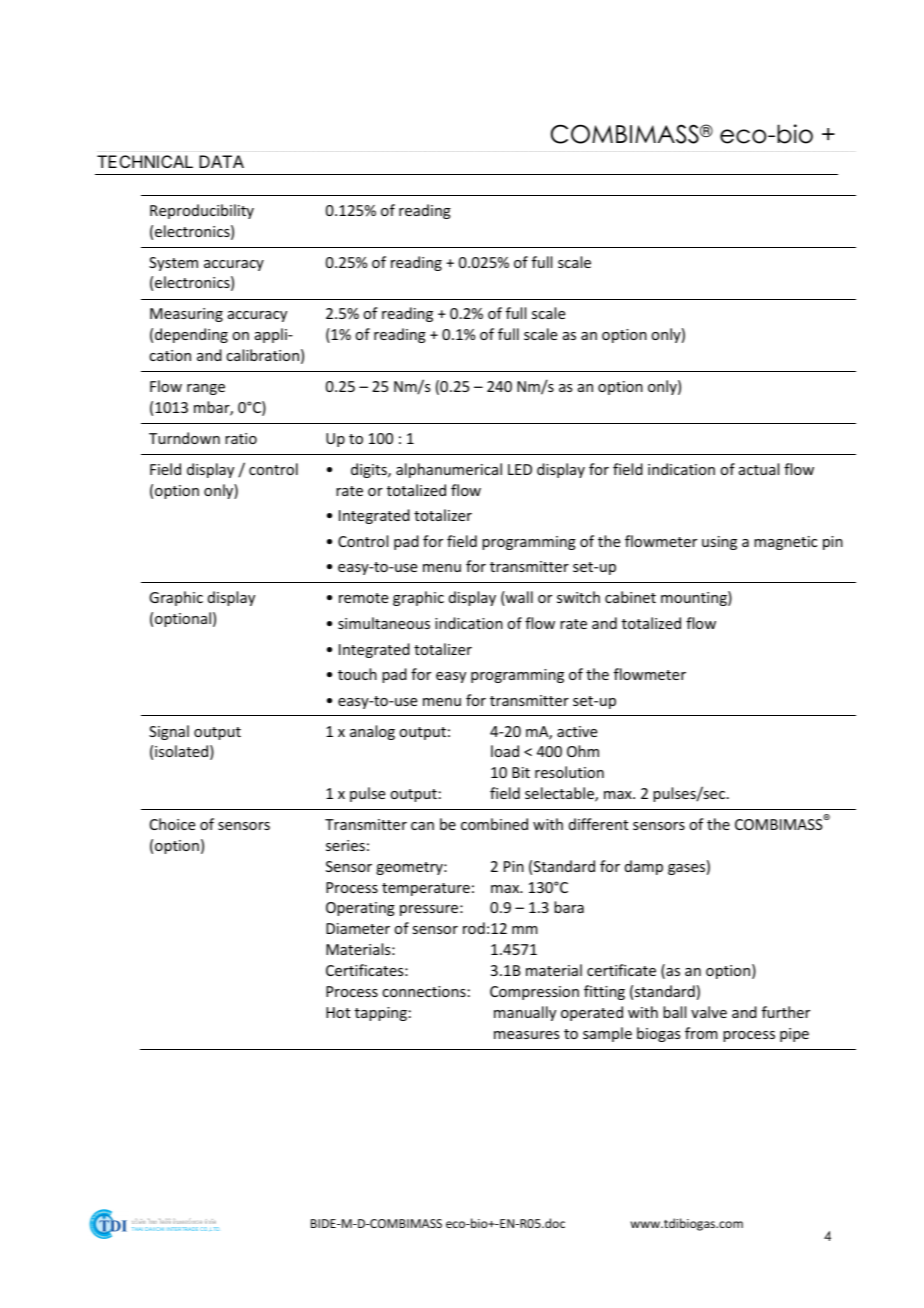 This page has width=924, height=1308. I want to click on DATA, so click(221, 161).
